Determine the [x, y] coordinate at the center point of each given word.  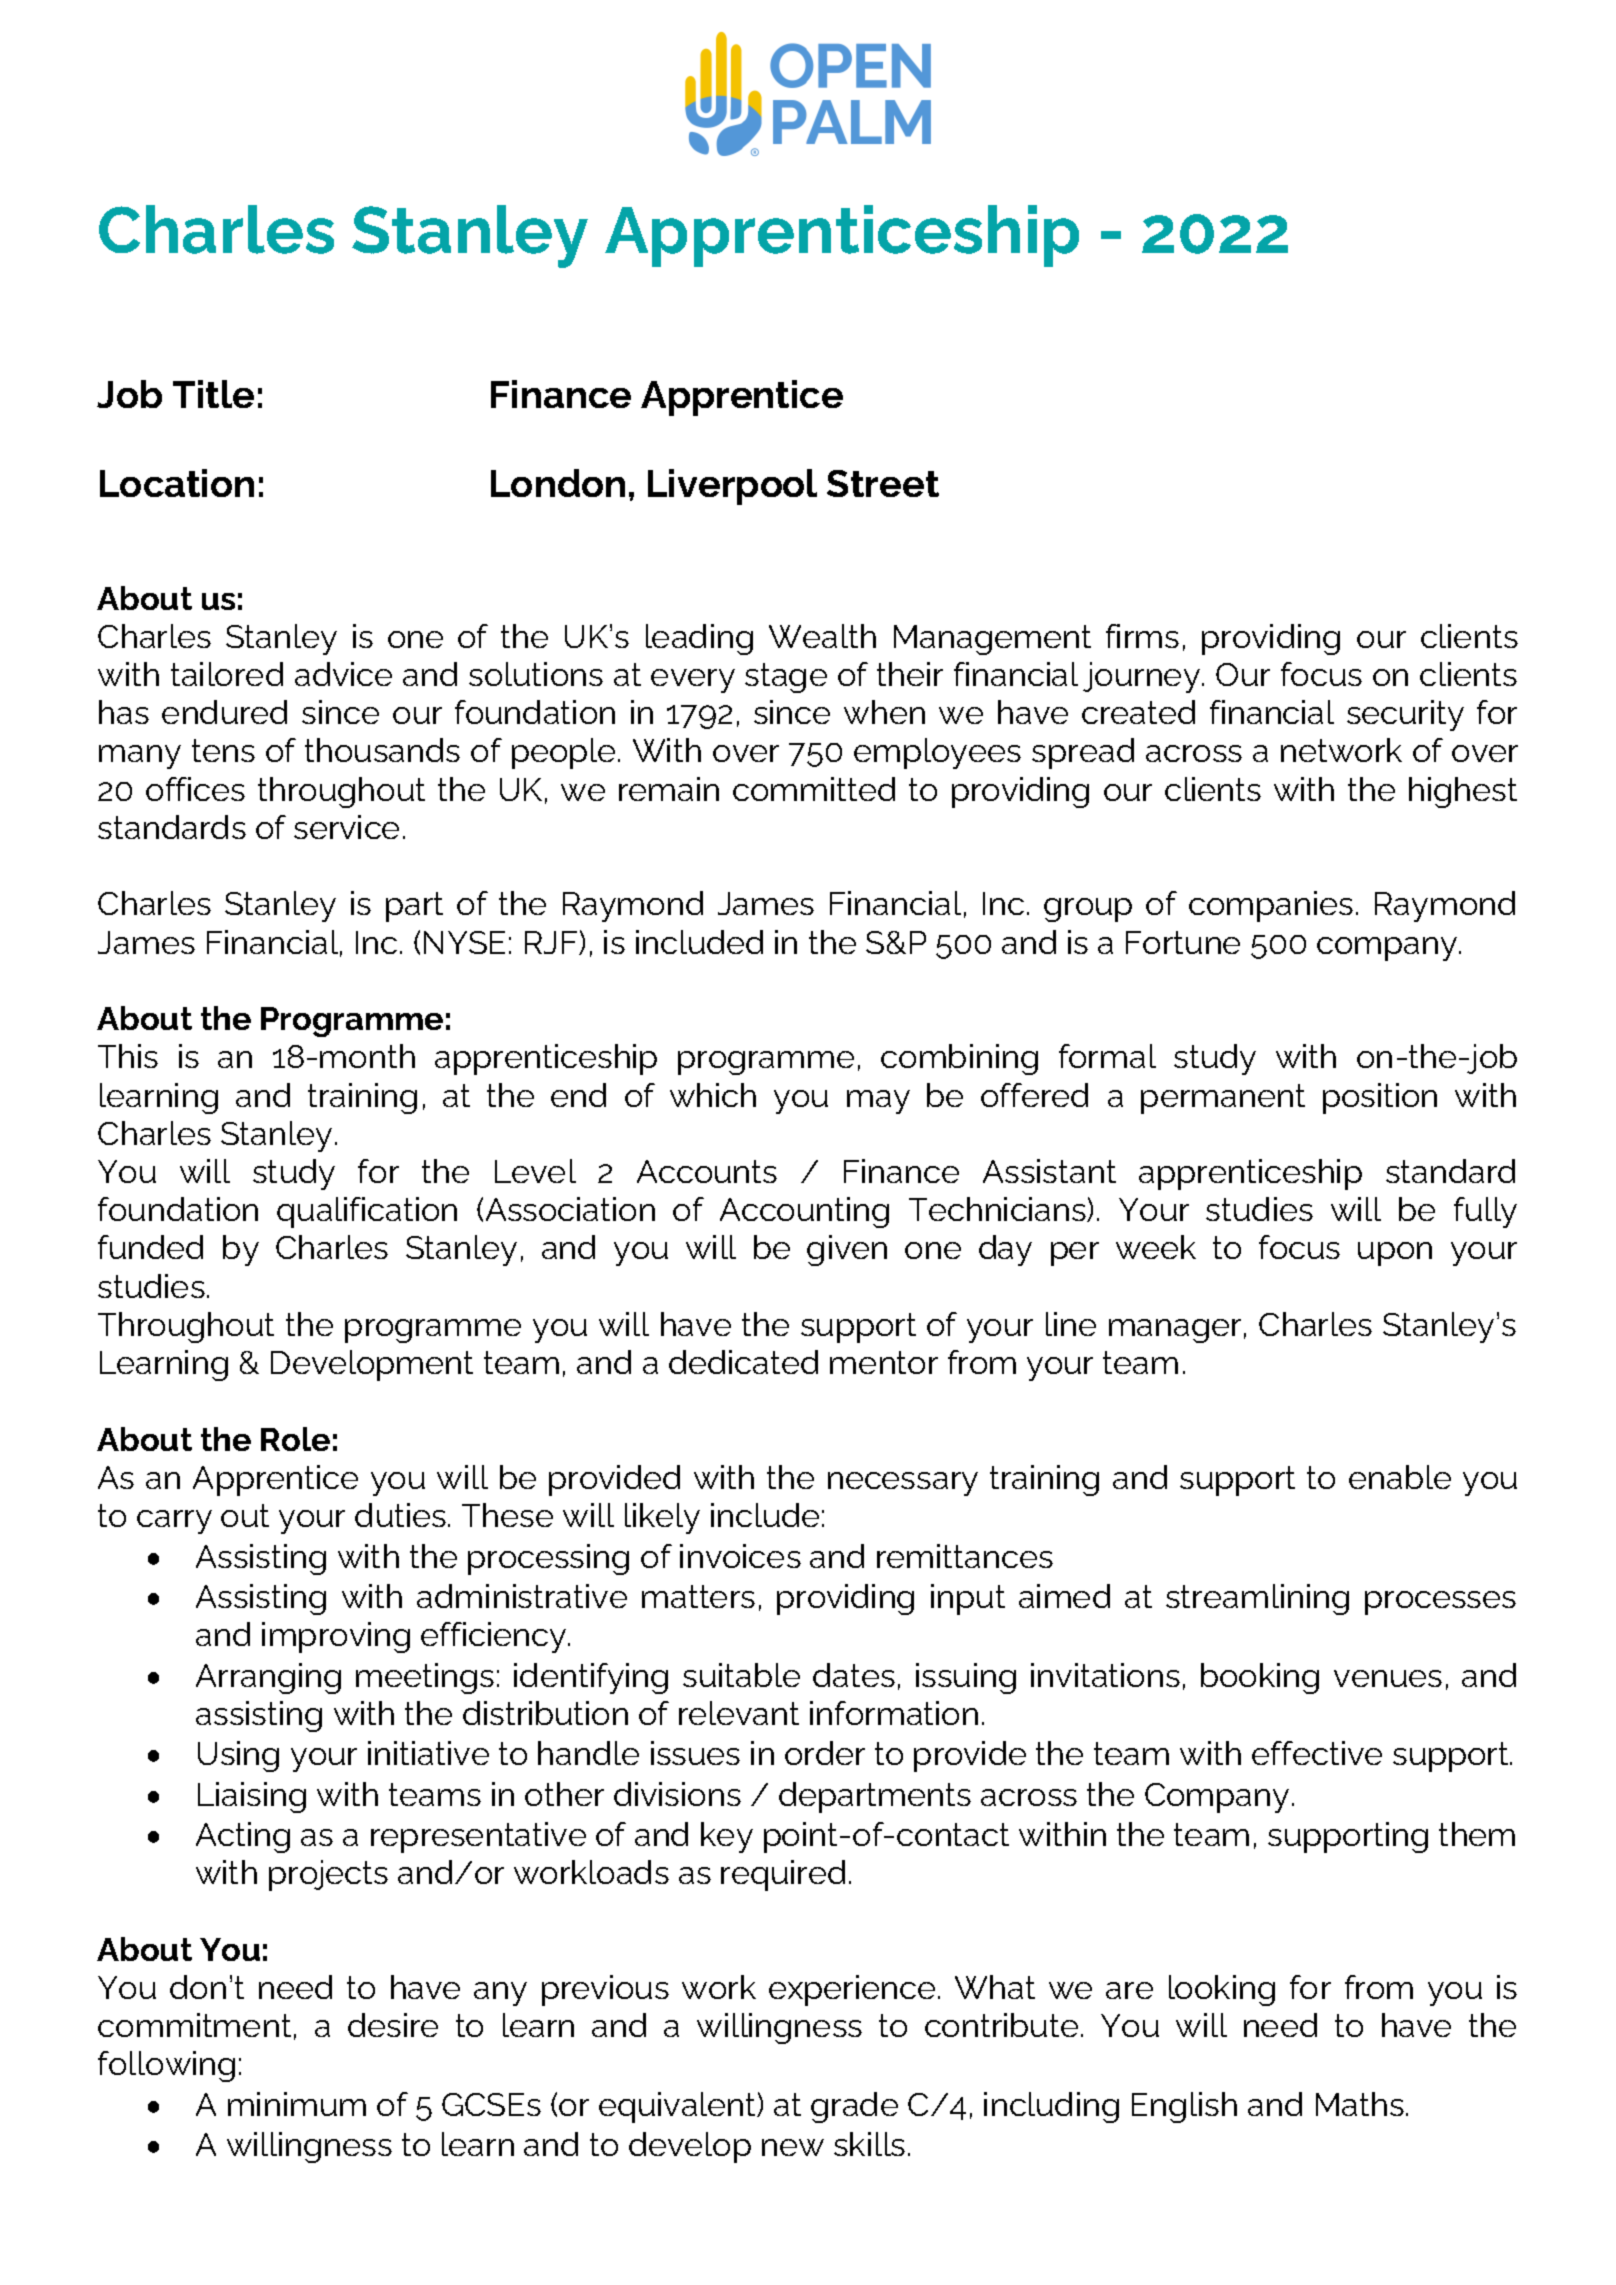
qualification [367, 1212]
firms [1142, 636]
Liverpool [732, 487]
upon [1395, 1254]
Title [213, 394]
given [847, 1250]
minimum [297, 2104]
